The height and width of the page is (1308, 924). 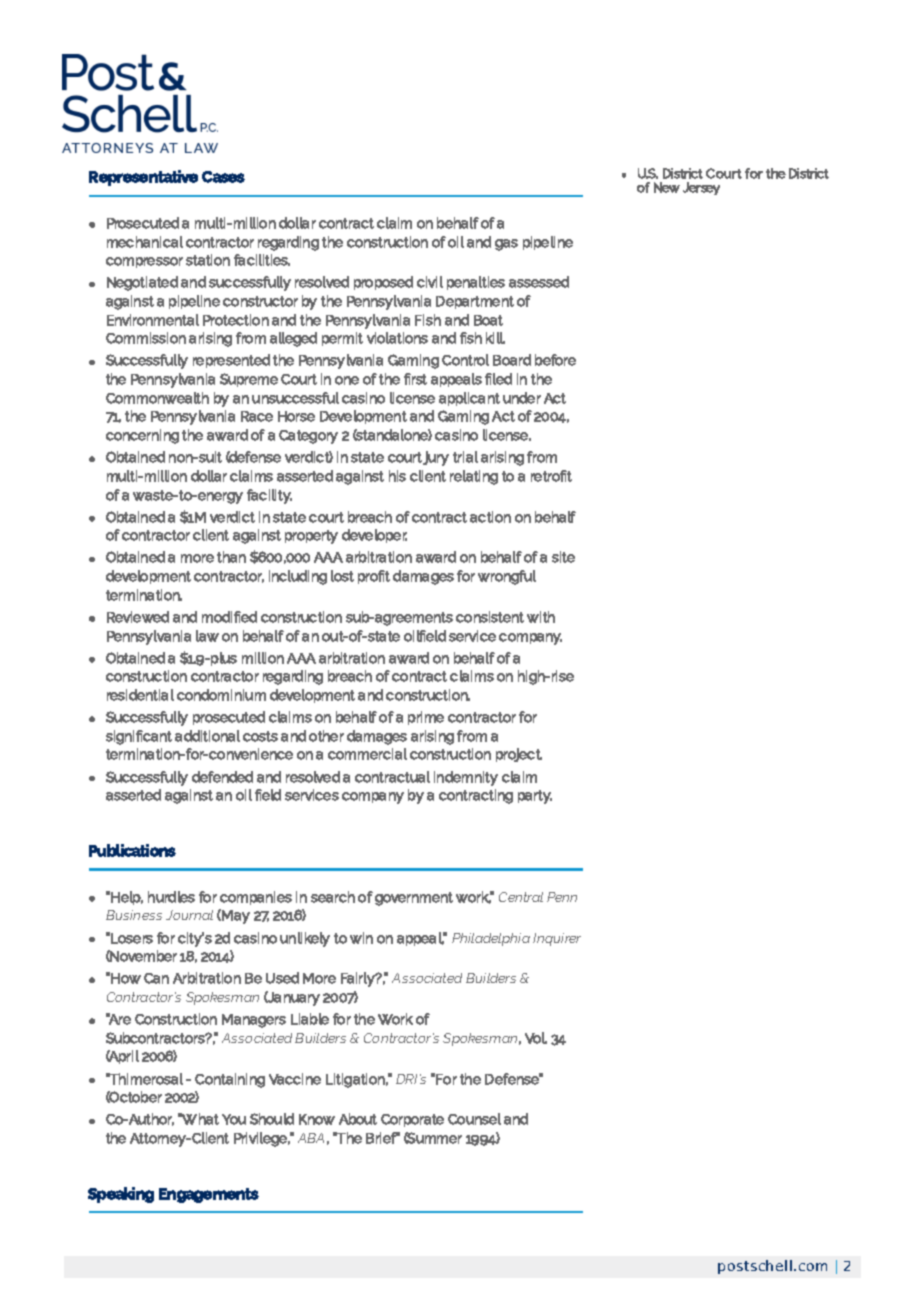 I want to click on civil, so click(x=430, y=282).
